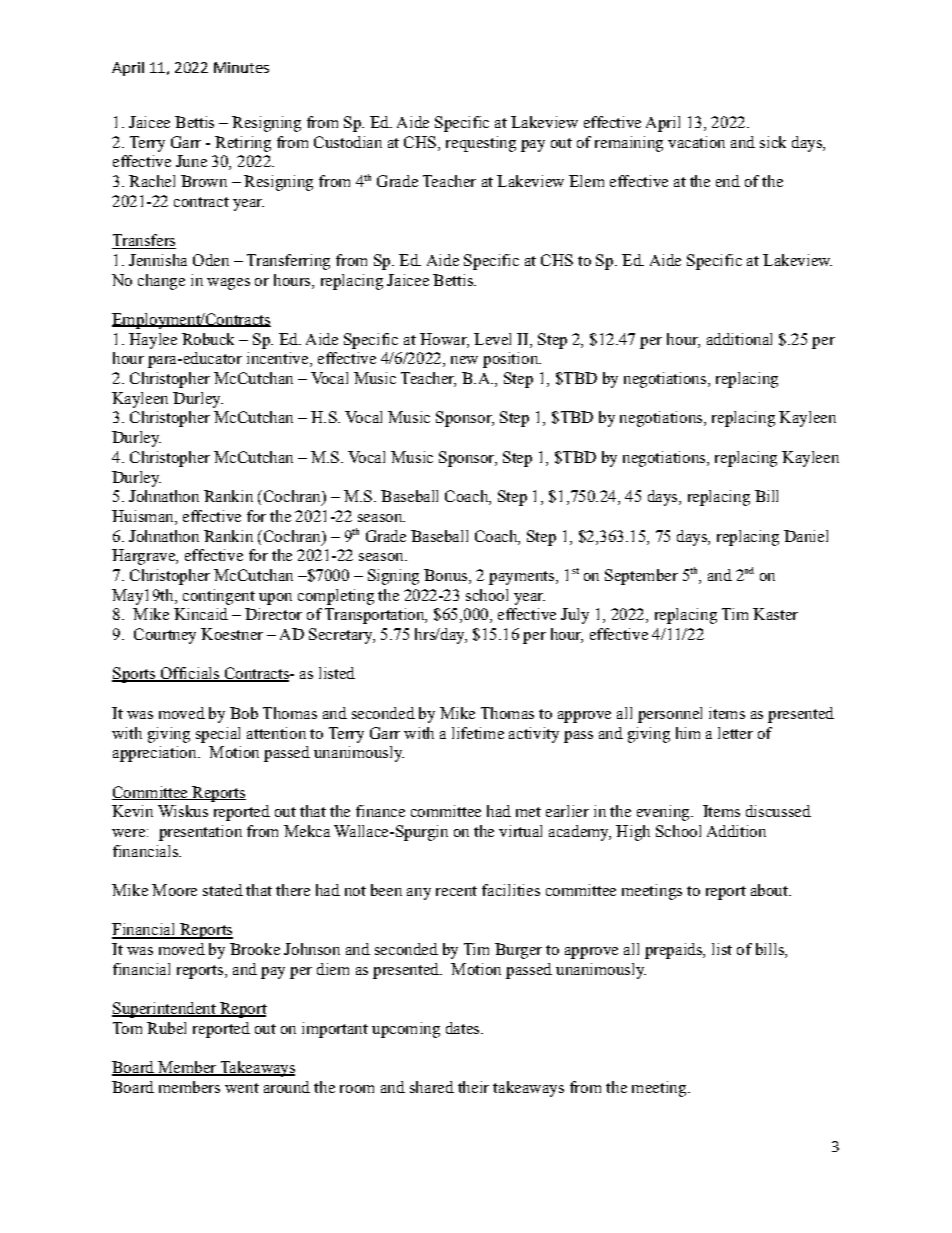  I want to click on their, so click(473, 1087).
